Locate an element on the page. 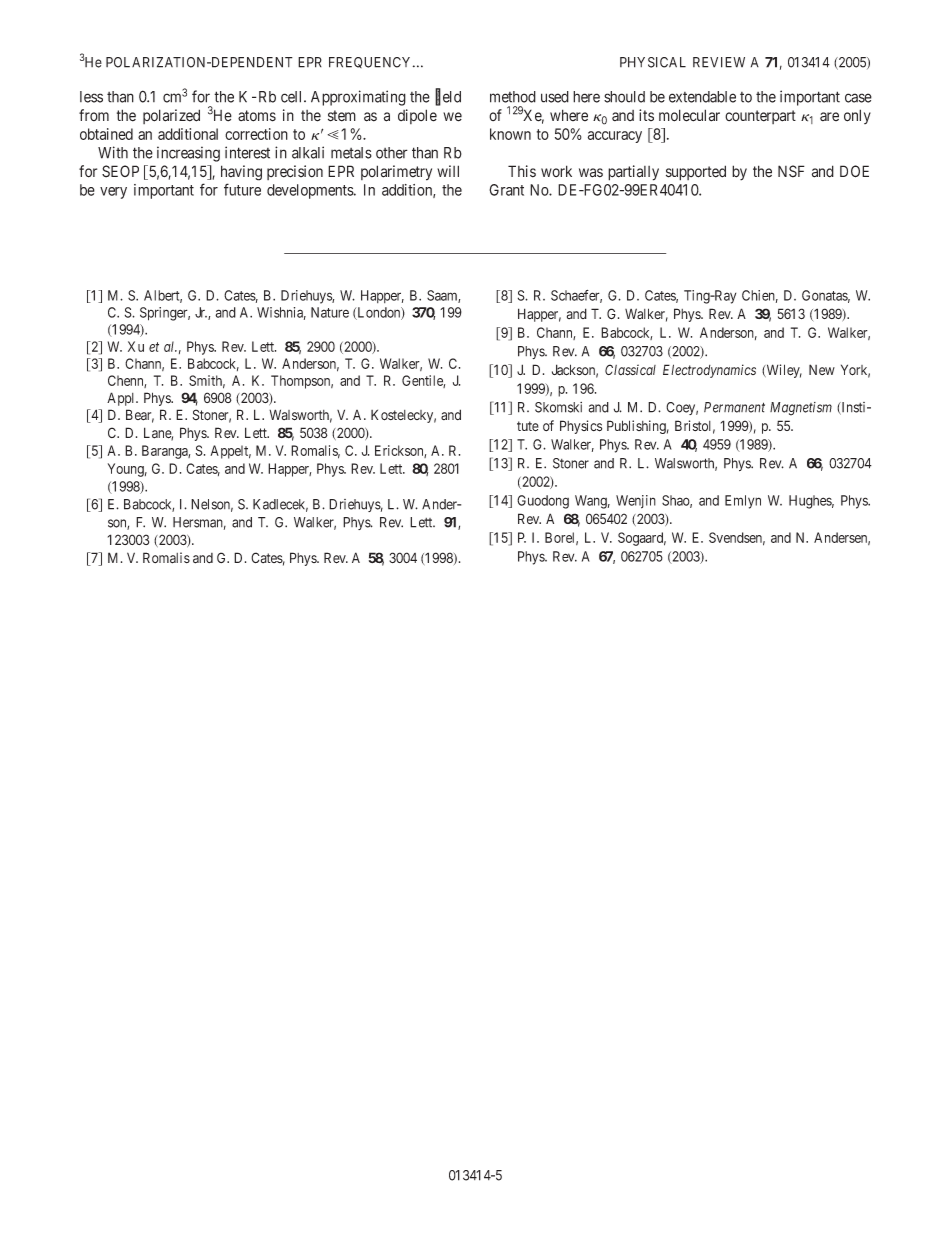  Classical is located at coordinates (630, 370).
